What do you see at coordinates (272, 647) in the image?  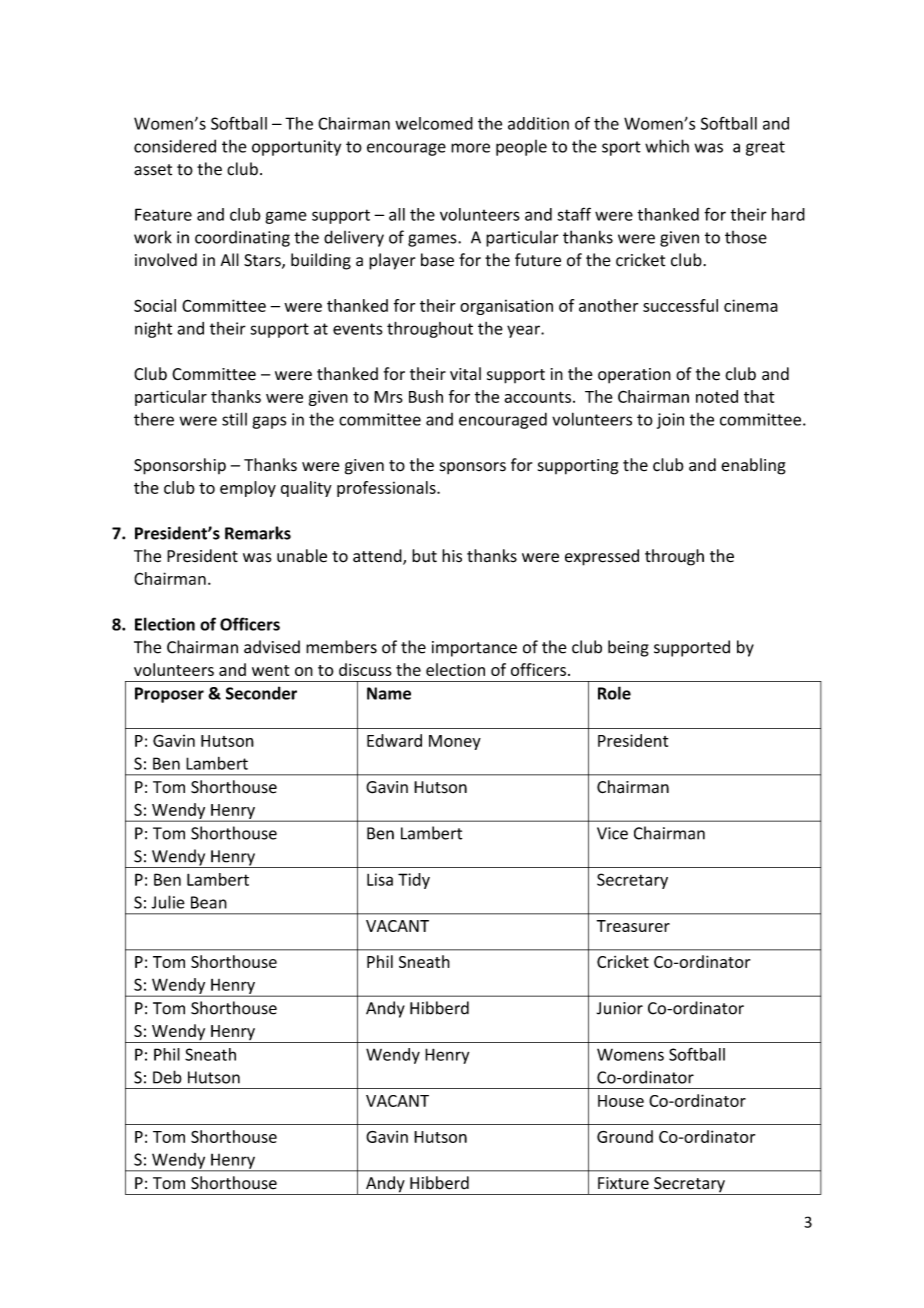 I see `advised` at bounding box center [272, 647].
